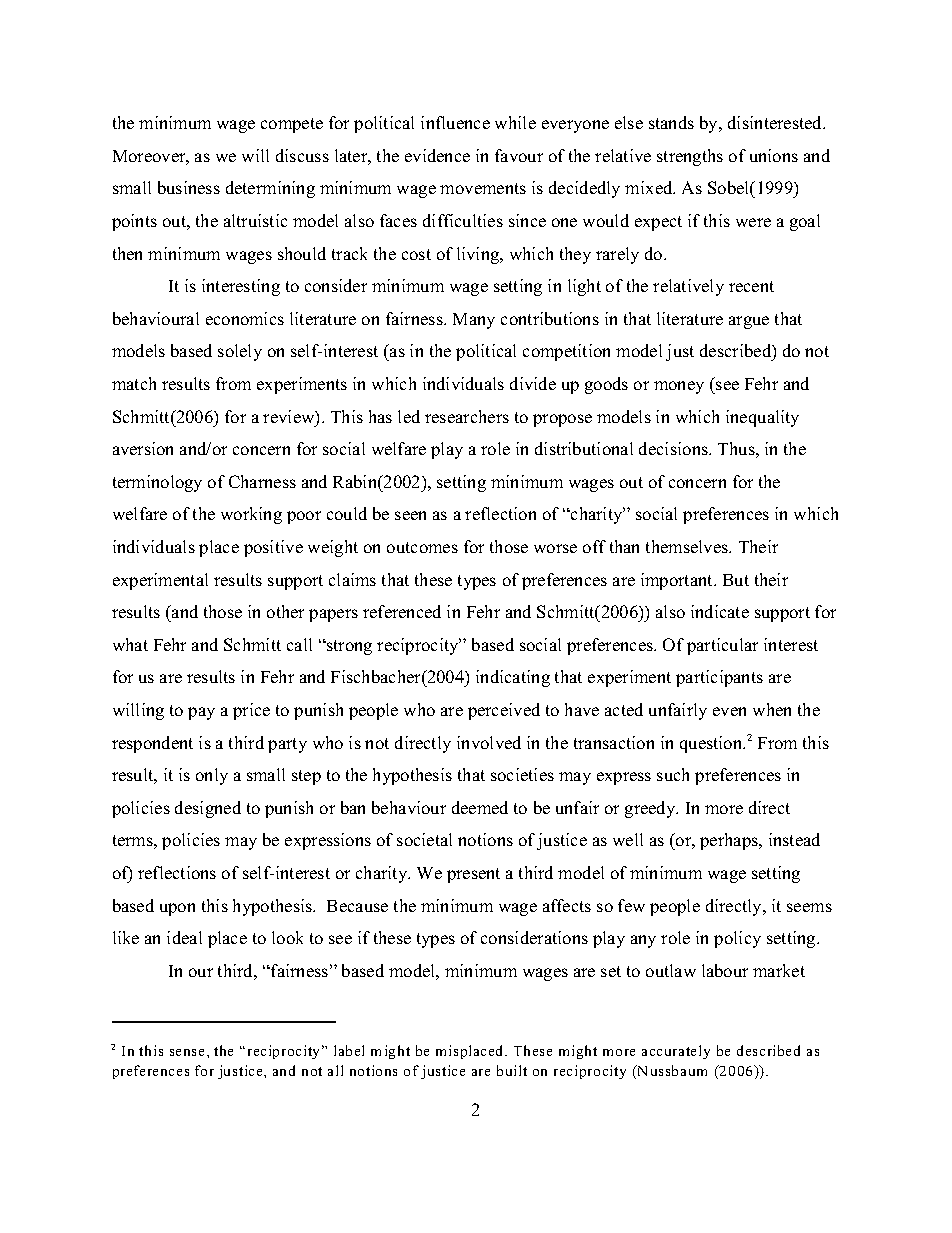 The width and height of the document is (952, 1233). I want to click on referenced, so click(402, 611).
